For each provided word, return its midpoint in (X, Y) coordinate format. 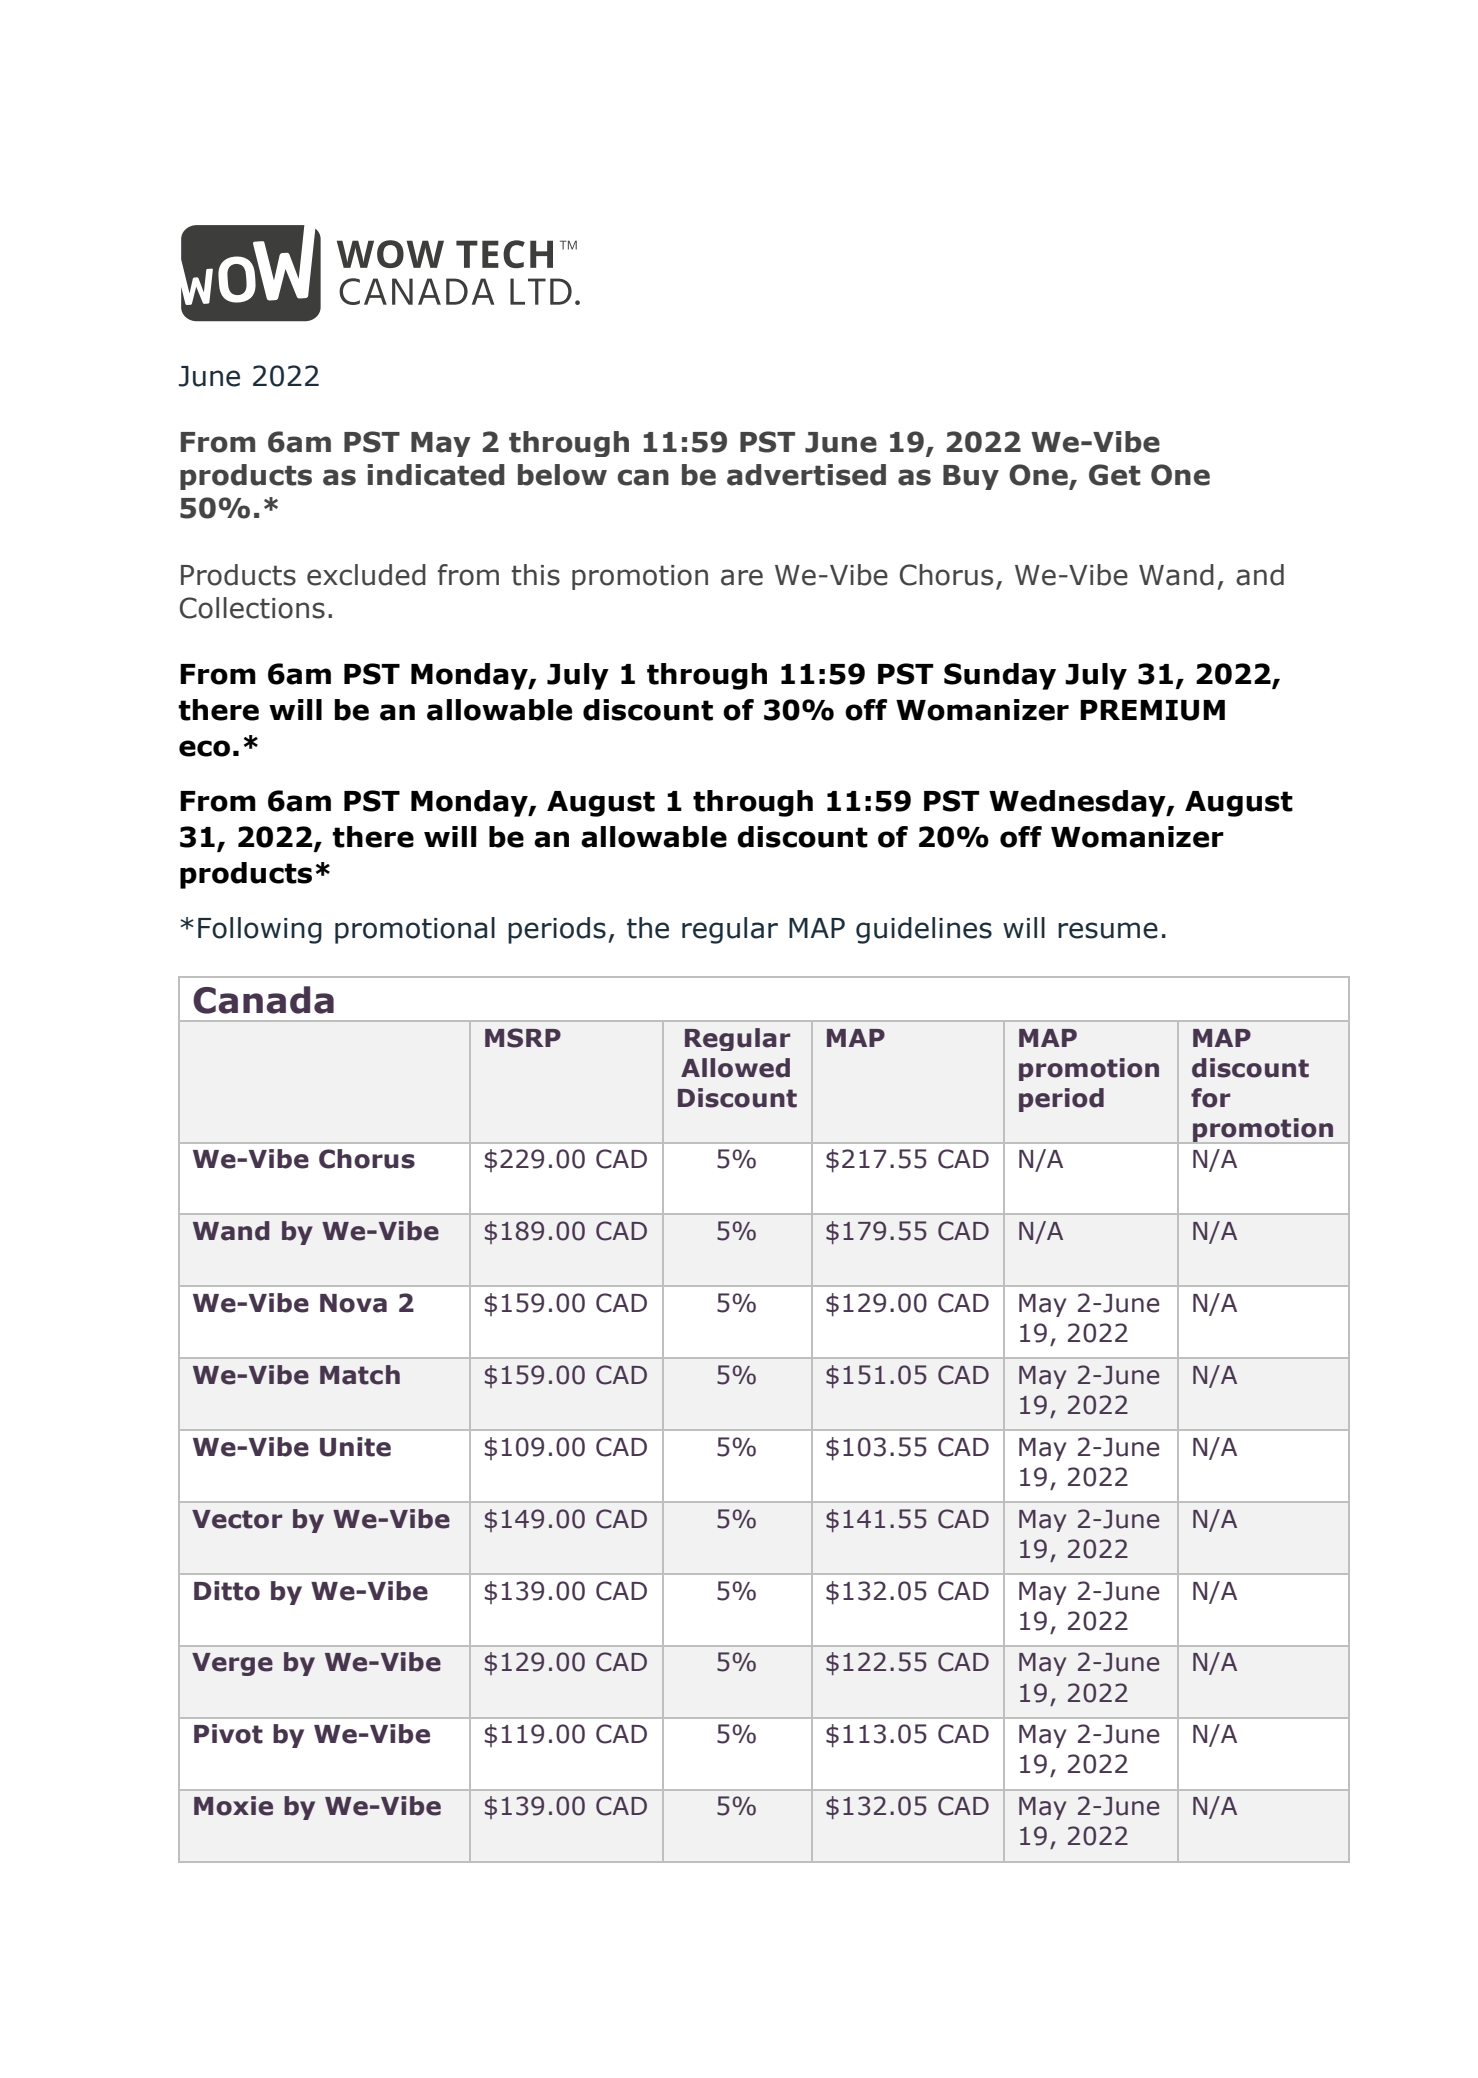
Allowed (735, 1068)
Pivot (228, 1734)
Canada (263, 1000)
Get (1115, 475)
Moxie (233, 1806)
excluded (366, 575)
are (742, 577)
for (1211, 1098)
